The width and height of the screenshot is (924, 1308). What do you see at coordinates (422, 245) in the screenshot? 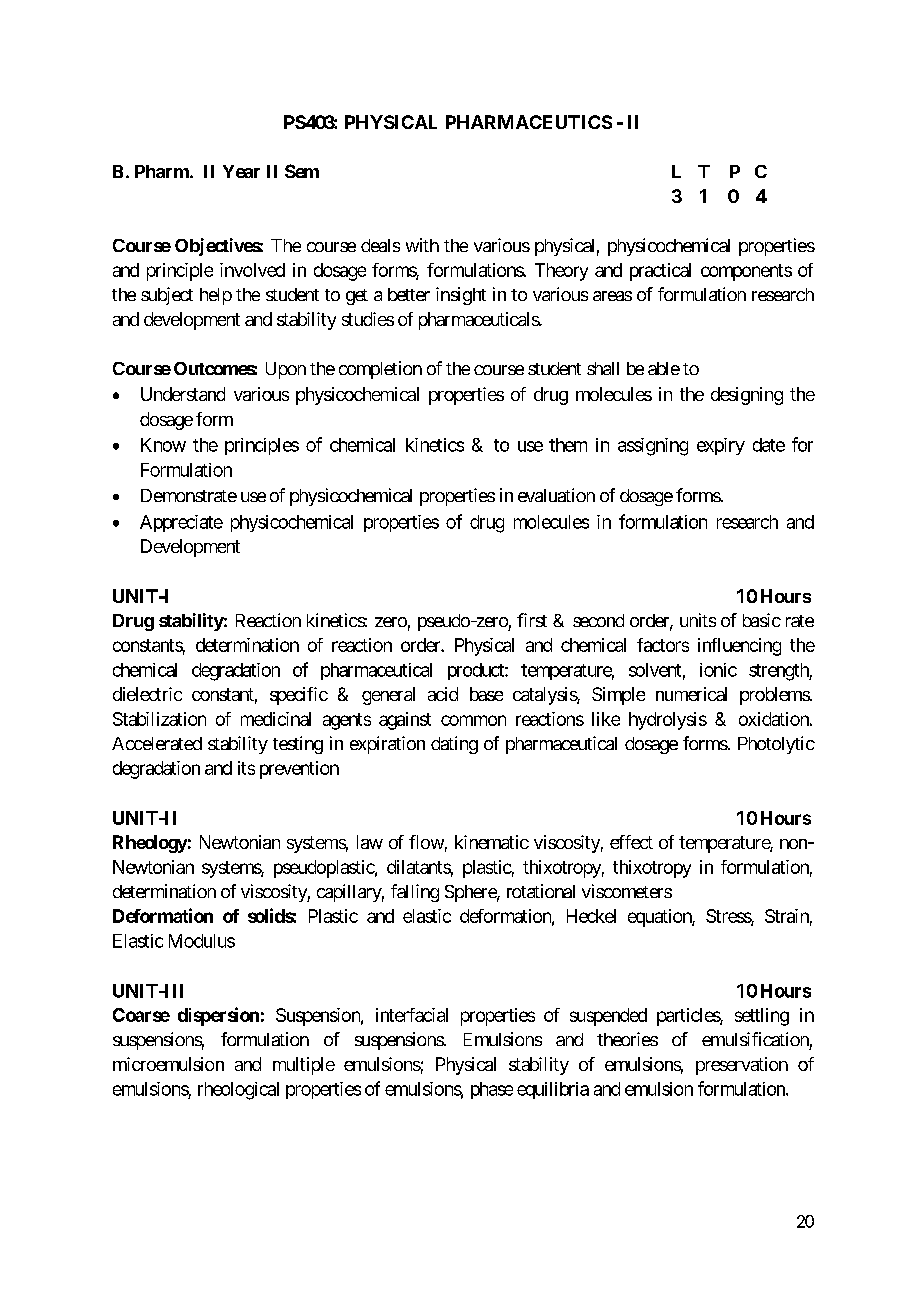
I see `with` at bounding box center [422, 245].
